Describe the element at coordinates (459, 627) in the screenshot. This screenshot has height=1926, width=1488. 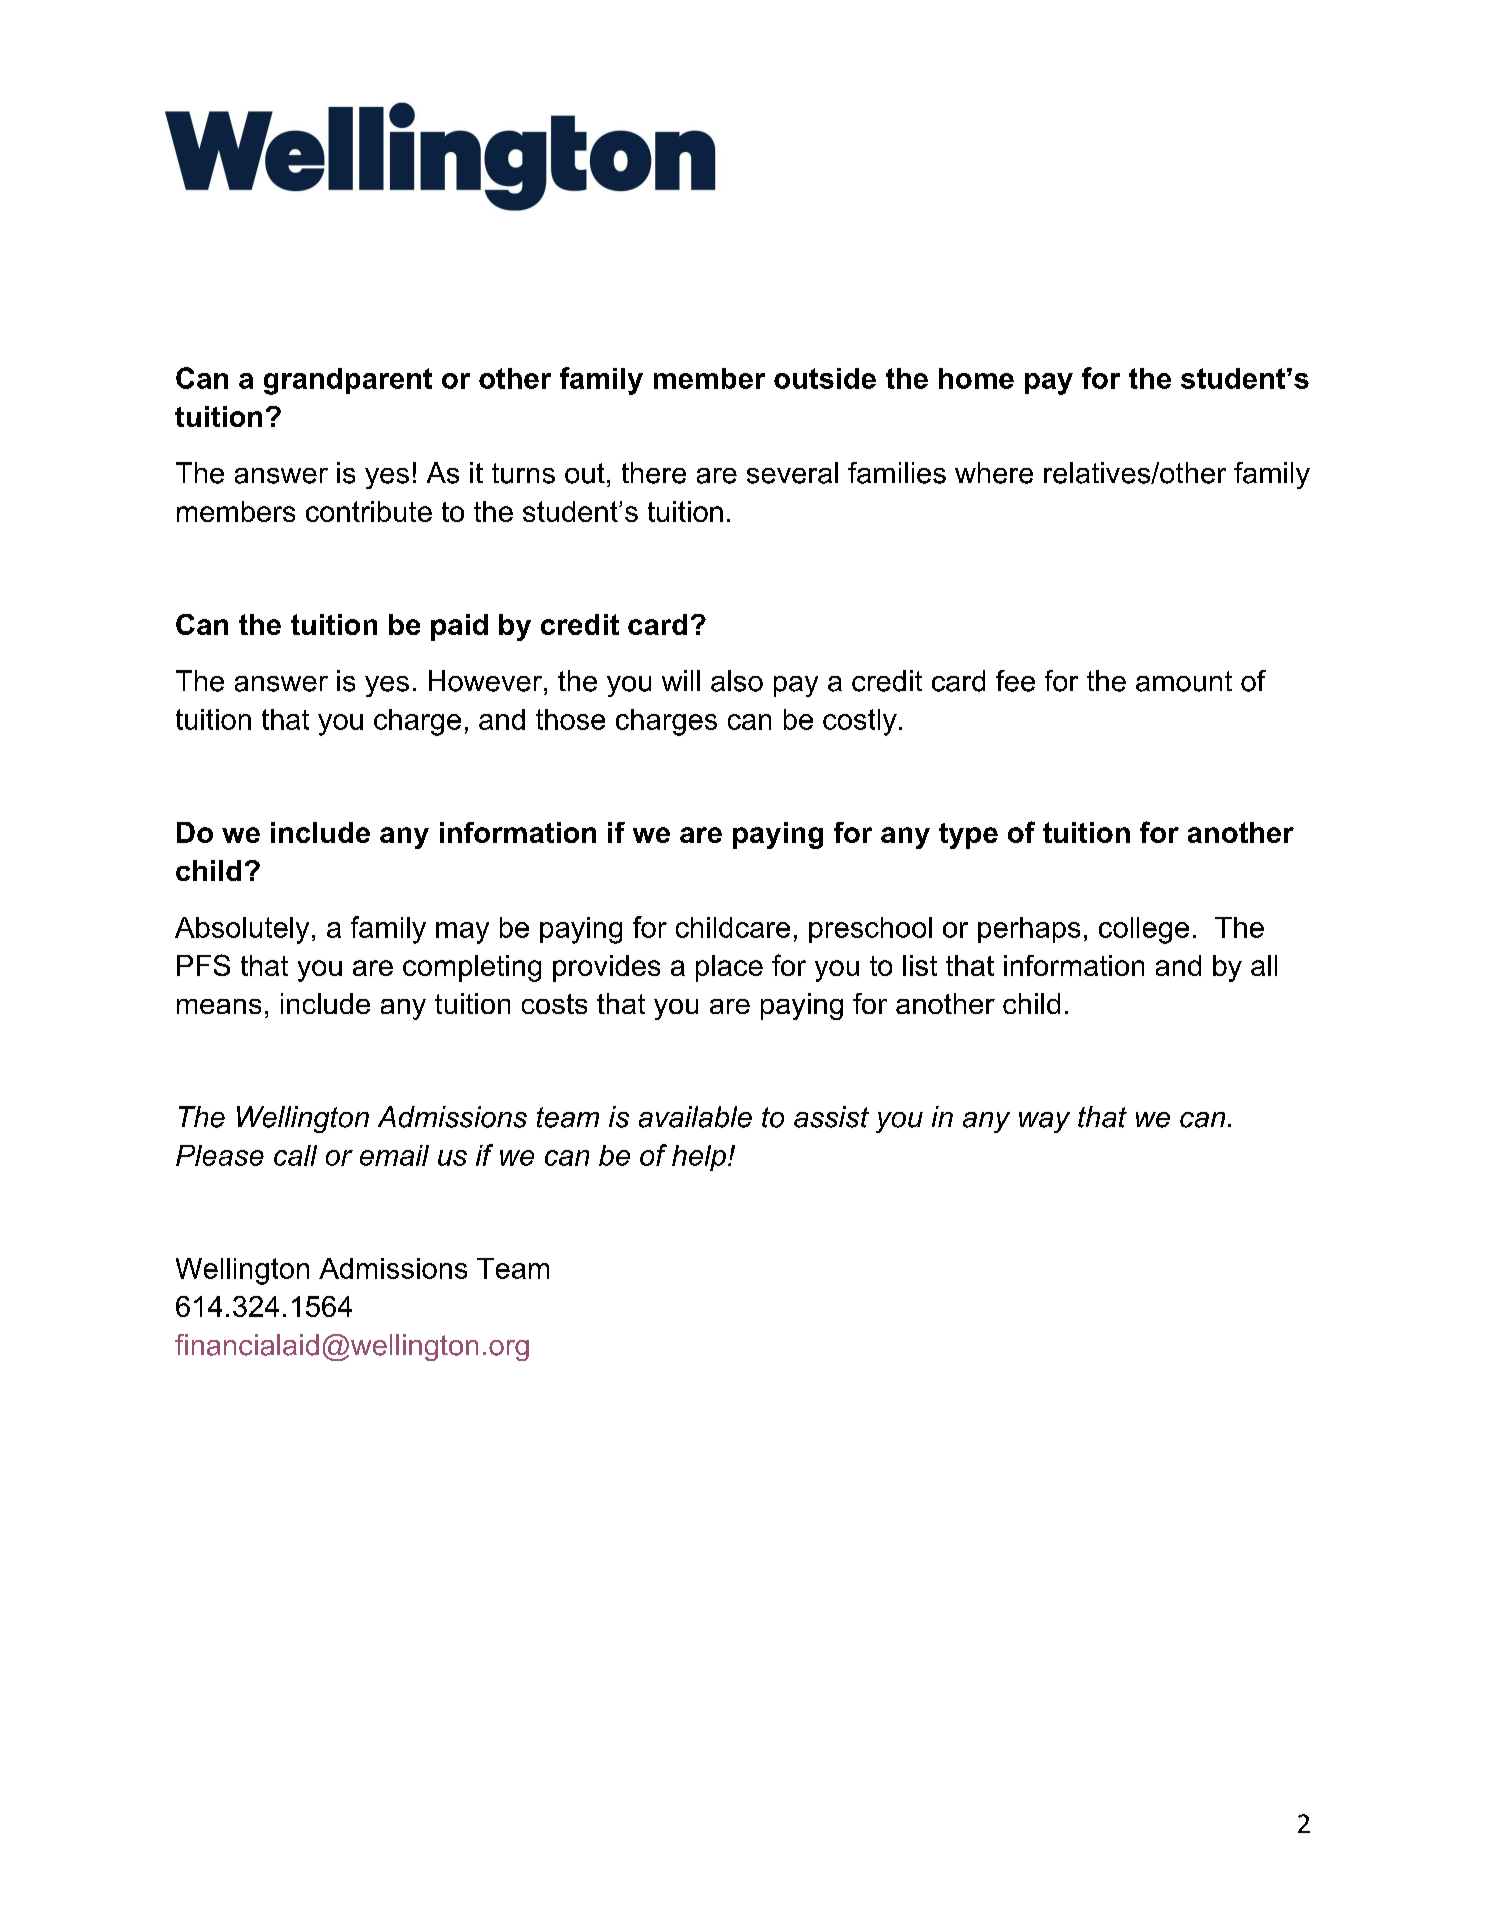
I see `paid` at that location.
